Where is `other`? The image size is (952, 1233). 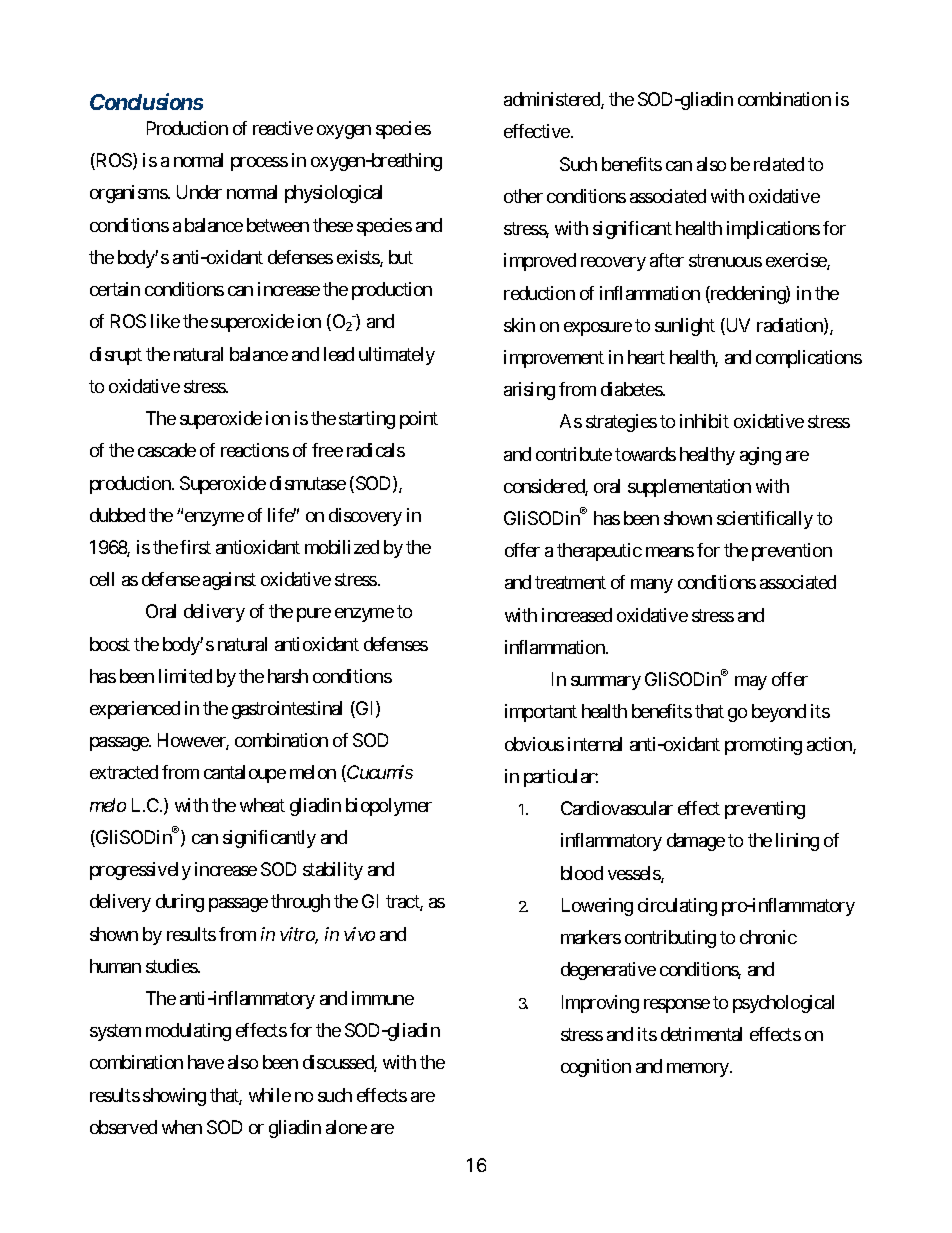 other is located at coordinates (523, 196).
